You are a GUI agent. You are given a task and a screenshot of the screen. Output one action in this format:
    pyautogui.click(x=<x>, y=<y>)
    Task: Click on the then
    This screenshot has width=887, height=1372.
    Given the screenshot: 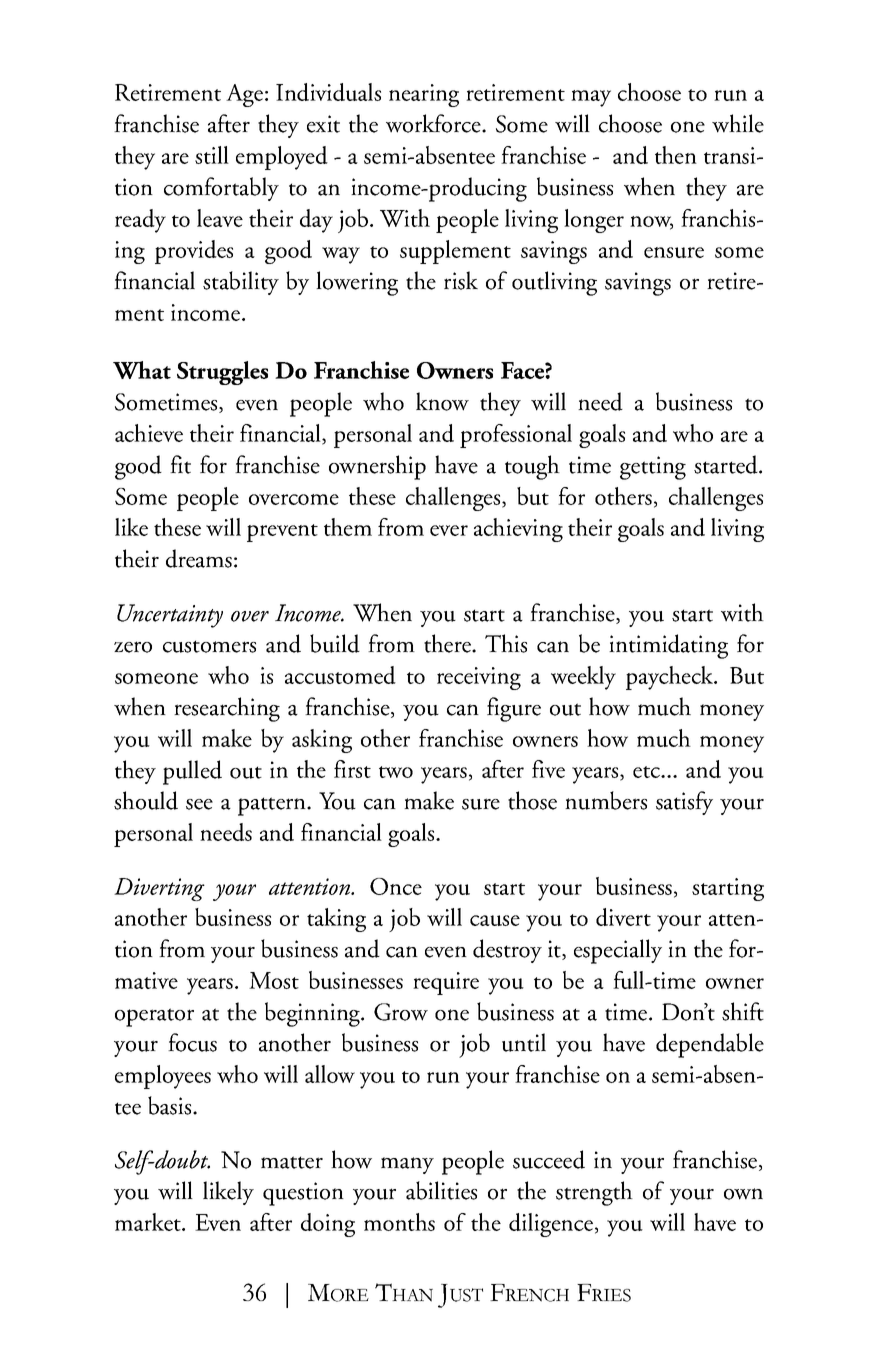 What is the action you would take?
    pyautogui.click(x=676, y=155)
